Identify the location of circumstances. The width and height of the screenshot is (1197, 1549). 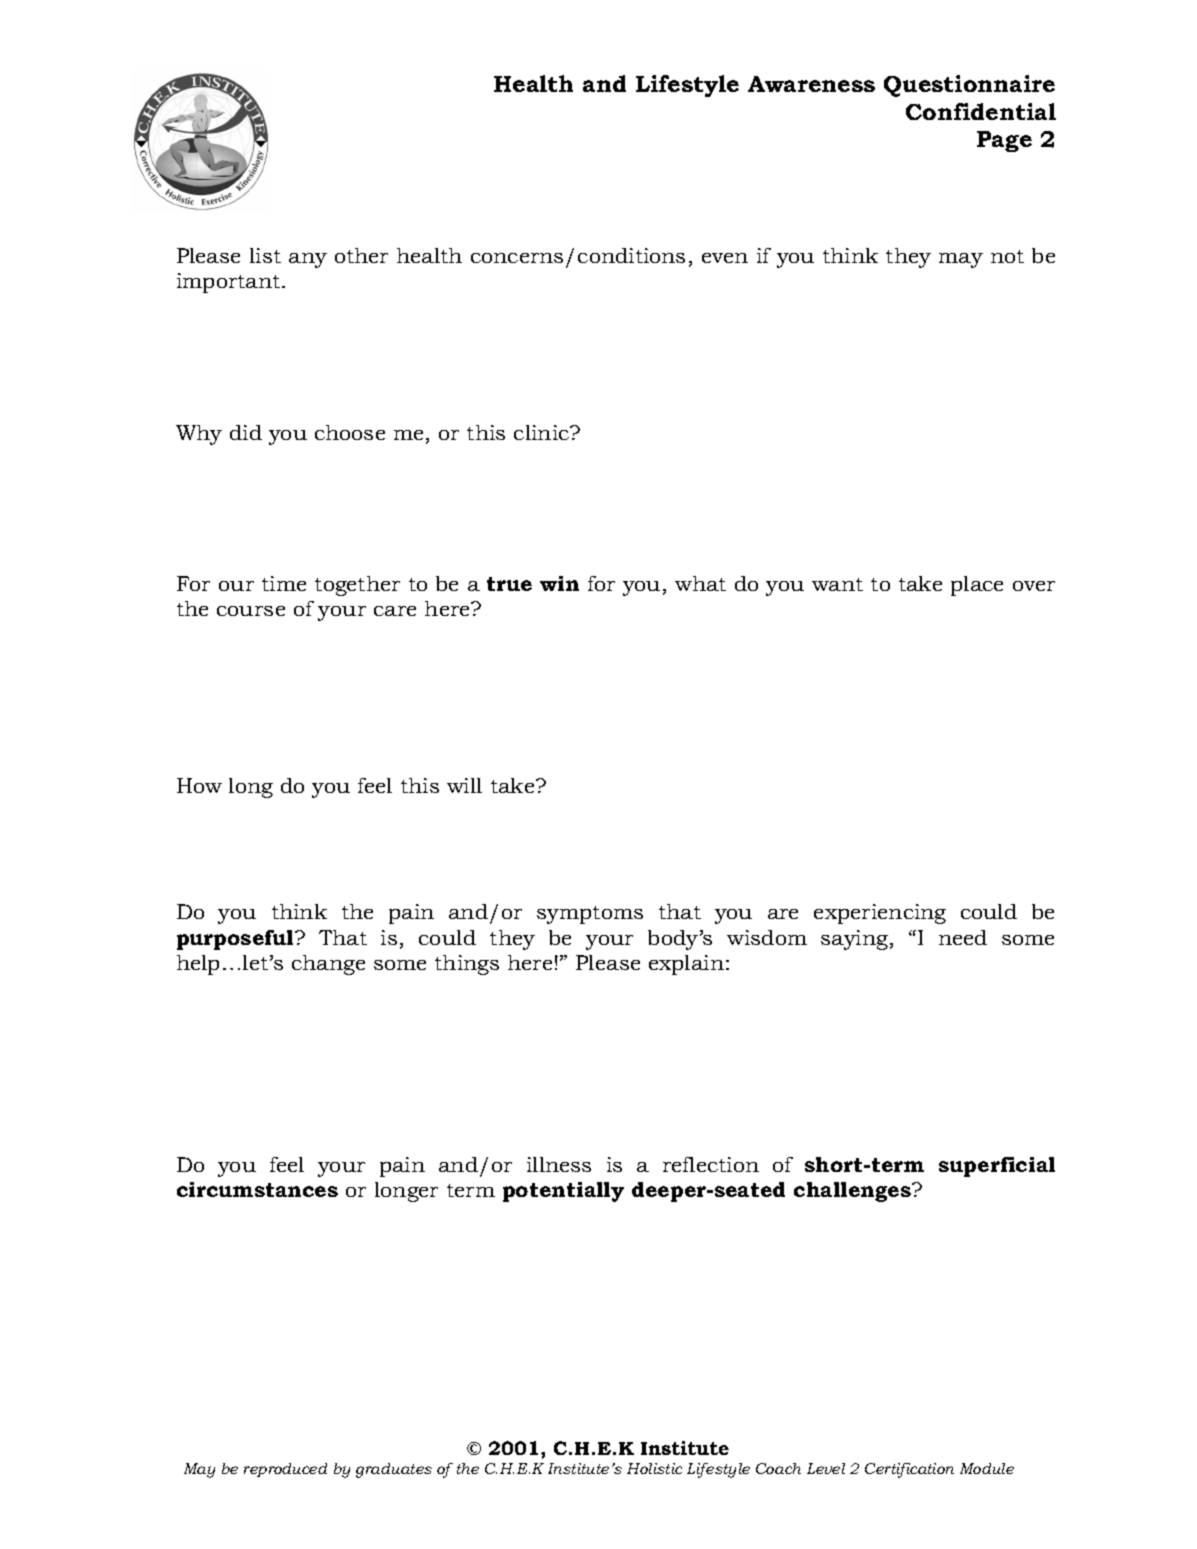
(257, 1189).
